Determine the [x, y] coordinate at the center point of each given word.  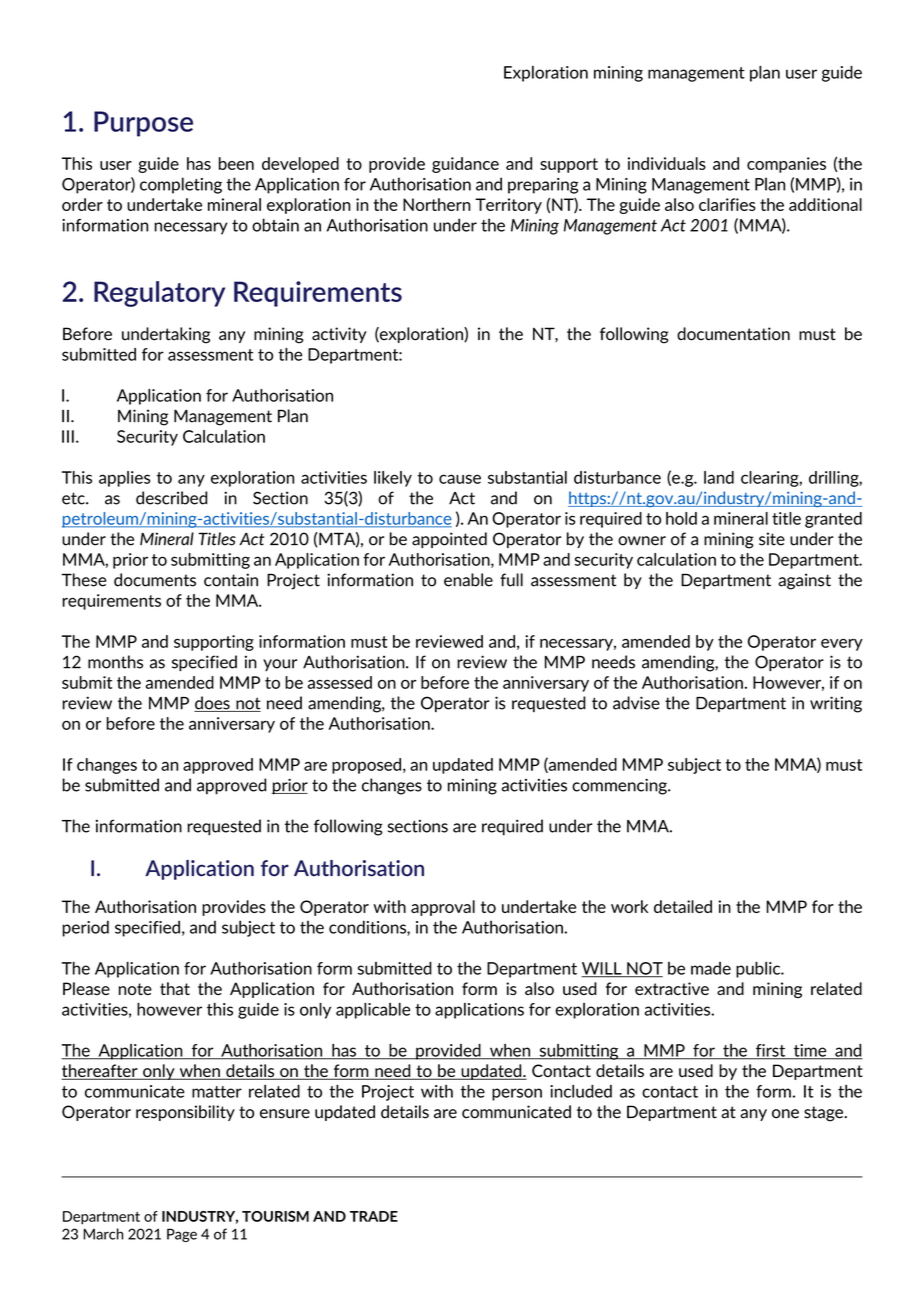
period [85, 928]
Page [182, 1235]
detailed [683, 906]
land [719, 477]
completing [181, 185]
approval [443, 908]
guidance [465, 165]
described [171, 498]
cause [460, 479]
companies [786, 165]
